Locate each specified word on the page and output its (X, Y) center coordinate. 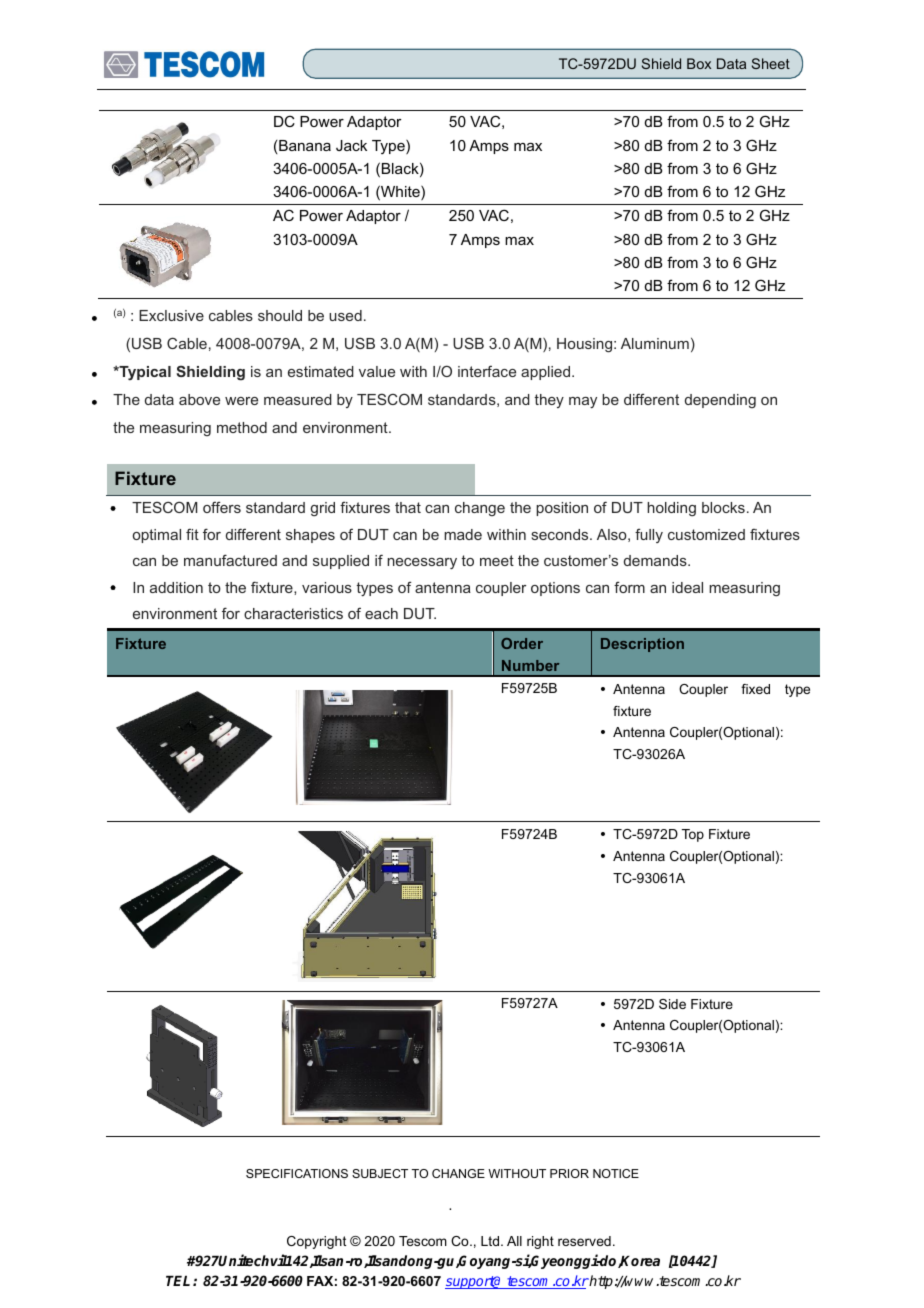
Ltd (491, 1241)
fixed (755, 689)
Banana (305, 145)
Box (699, 63)
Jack (351, 145)
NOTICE (616, 1173)
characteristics (293, 613)
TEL (180, 1281)
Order (522, 643)
